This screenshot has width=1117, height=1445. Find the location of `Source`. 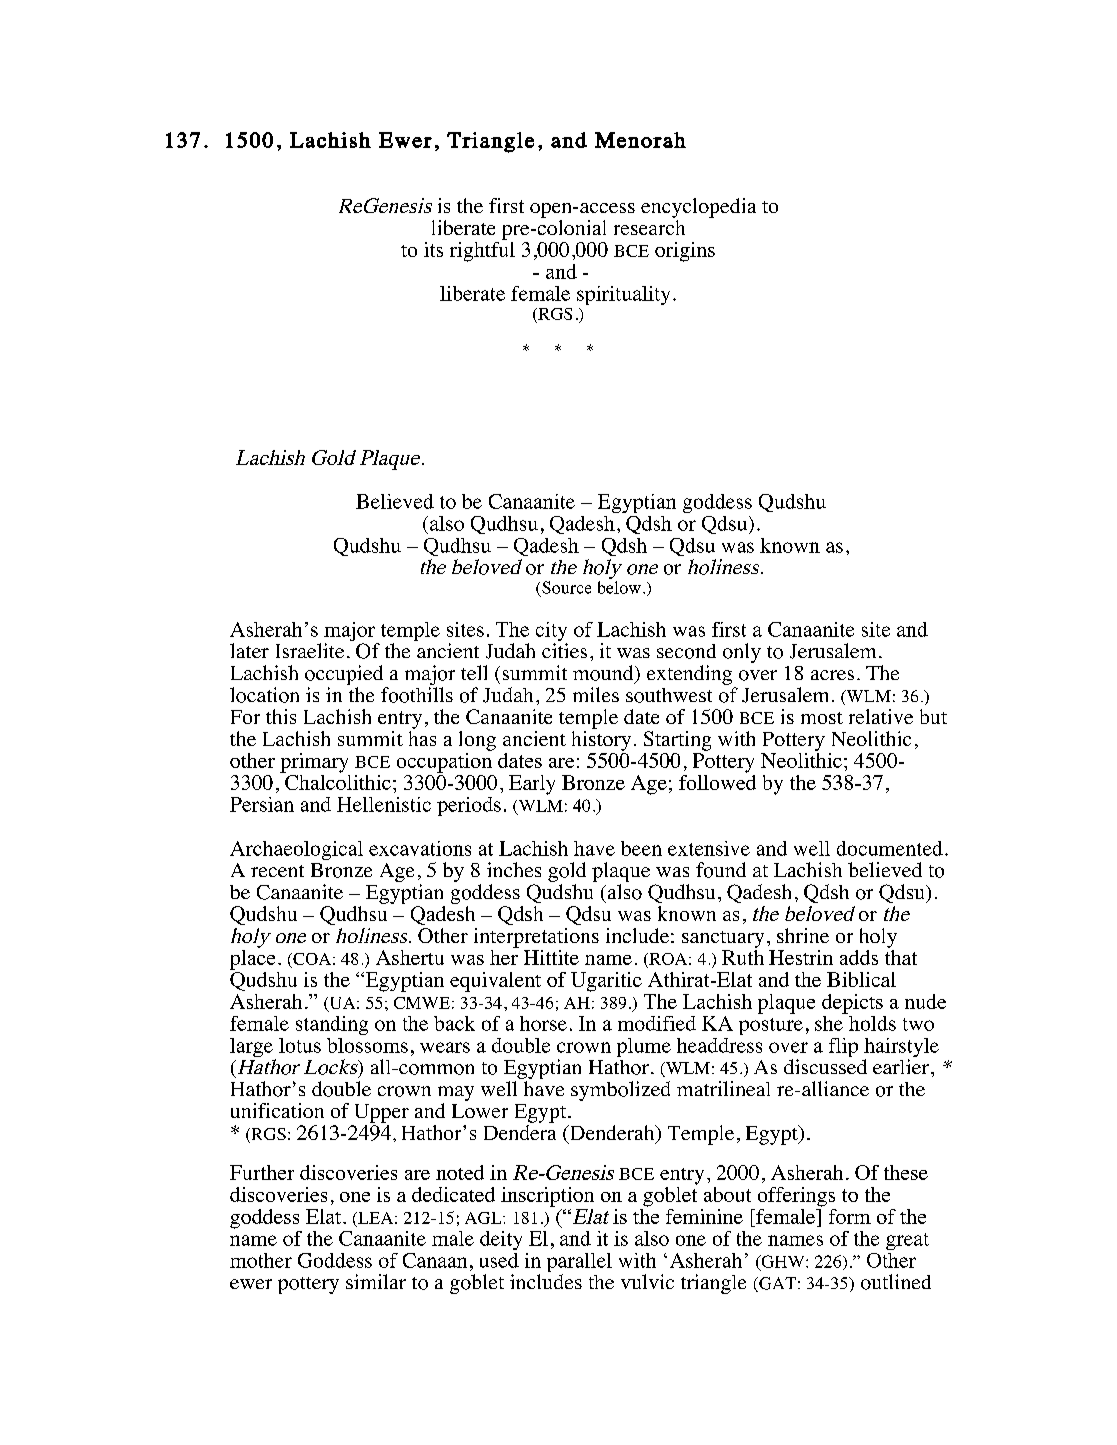

Source is located at coordinates (566, 587).
